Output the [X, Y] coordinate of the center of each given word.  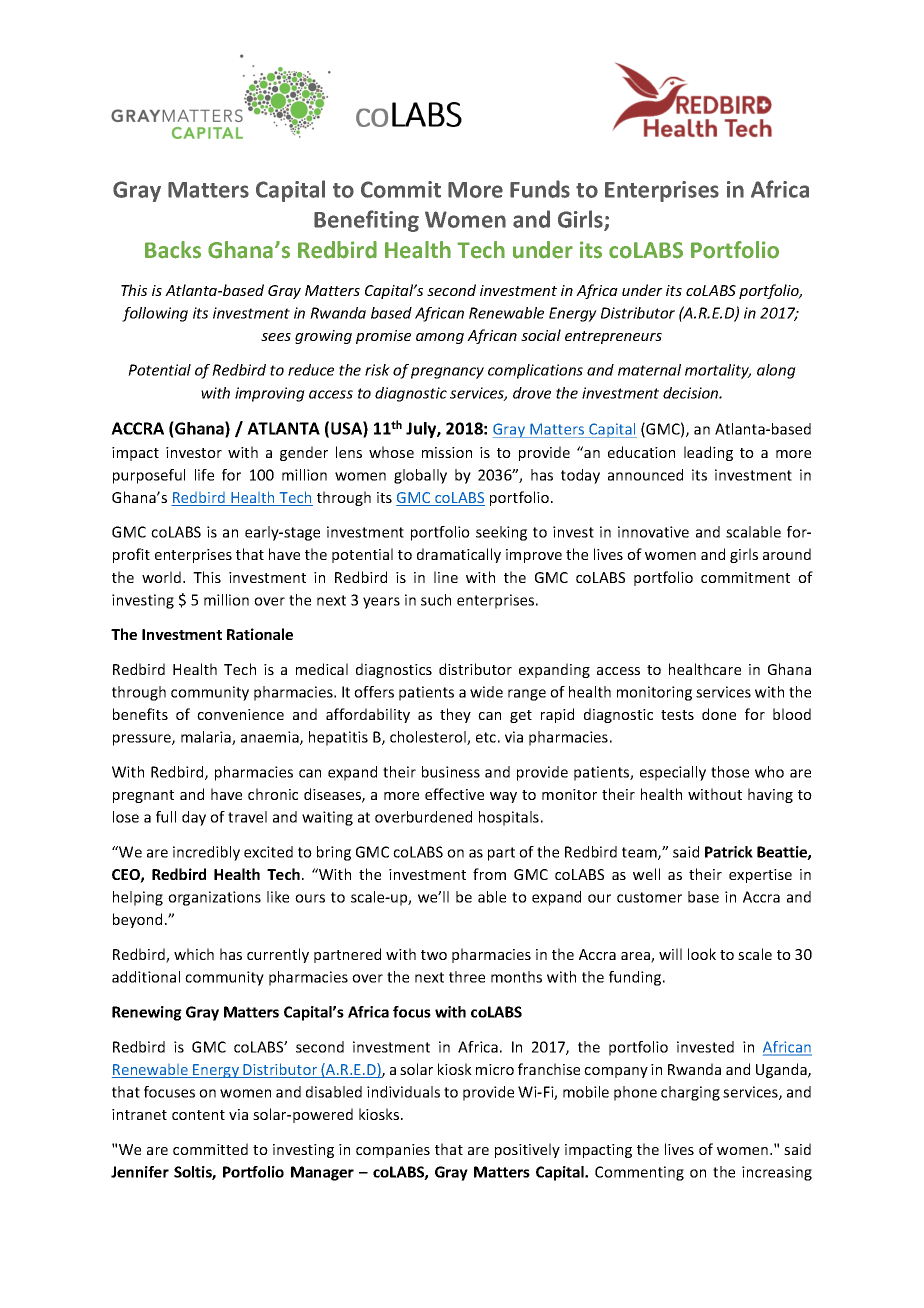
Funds [540, 189]
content [198, 1115]
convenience [240, 714]
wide [486, 692]
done [719, 714]
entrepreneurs [613, 337]
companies [393, 1151]
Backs [173, 250]
